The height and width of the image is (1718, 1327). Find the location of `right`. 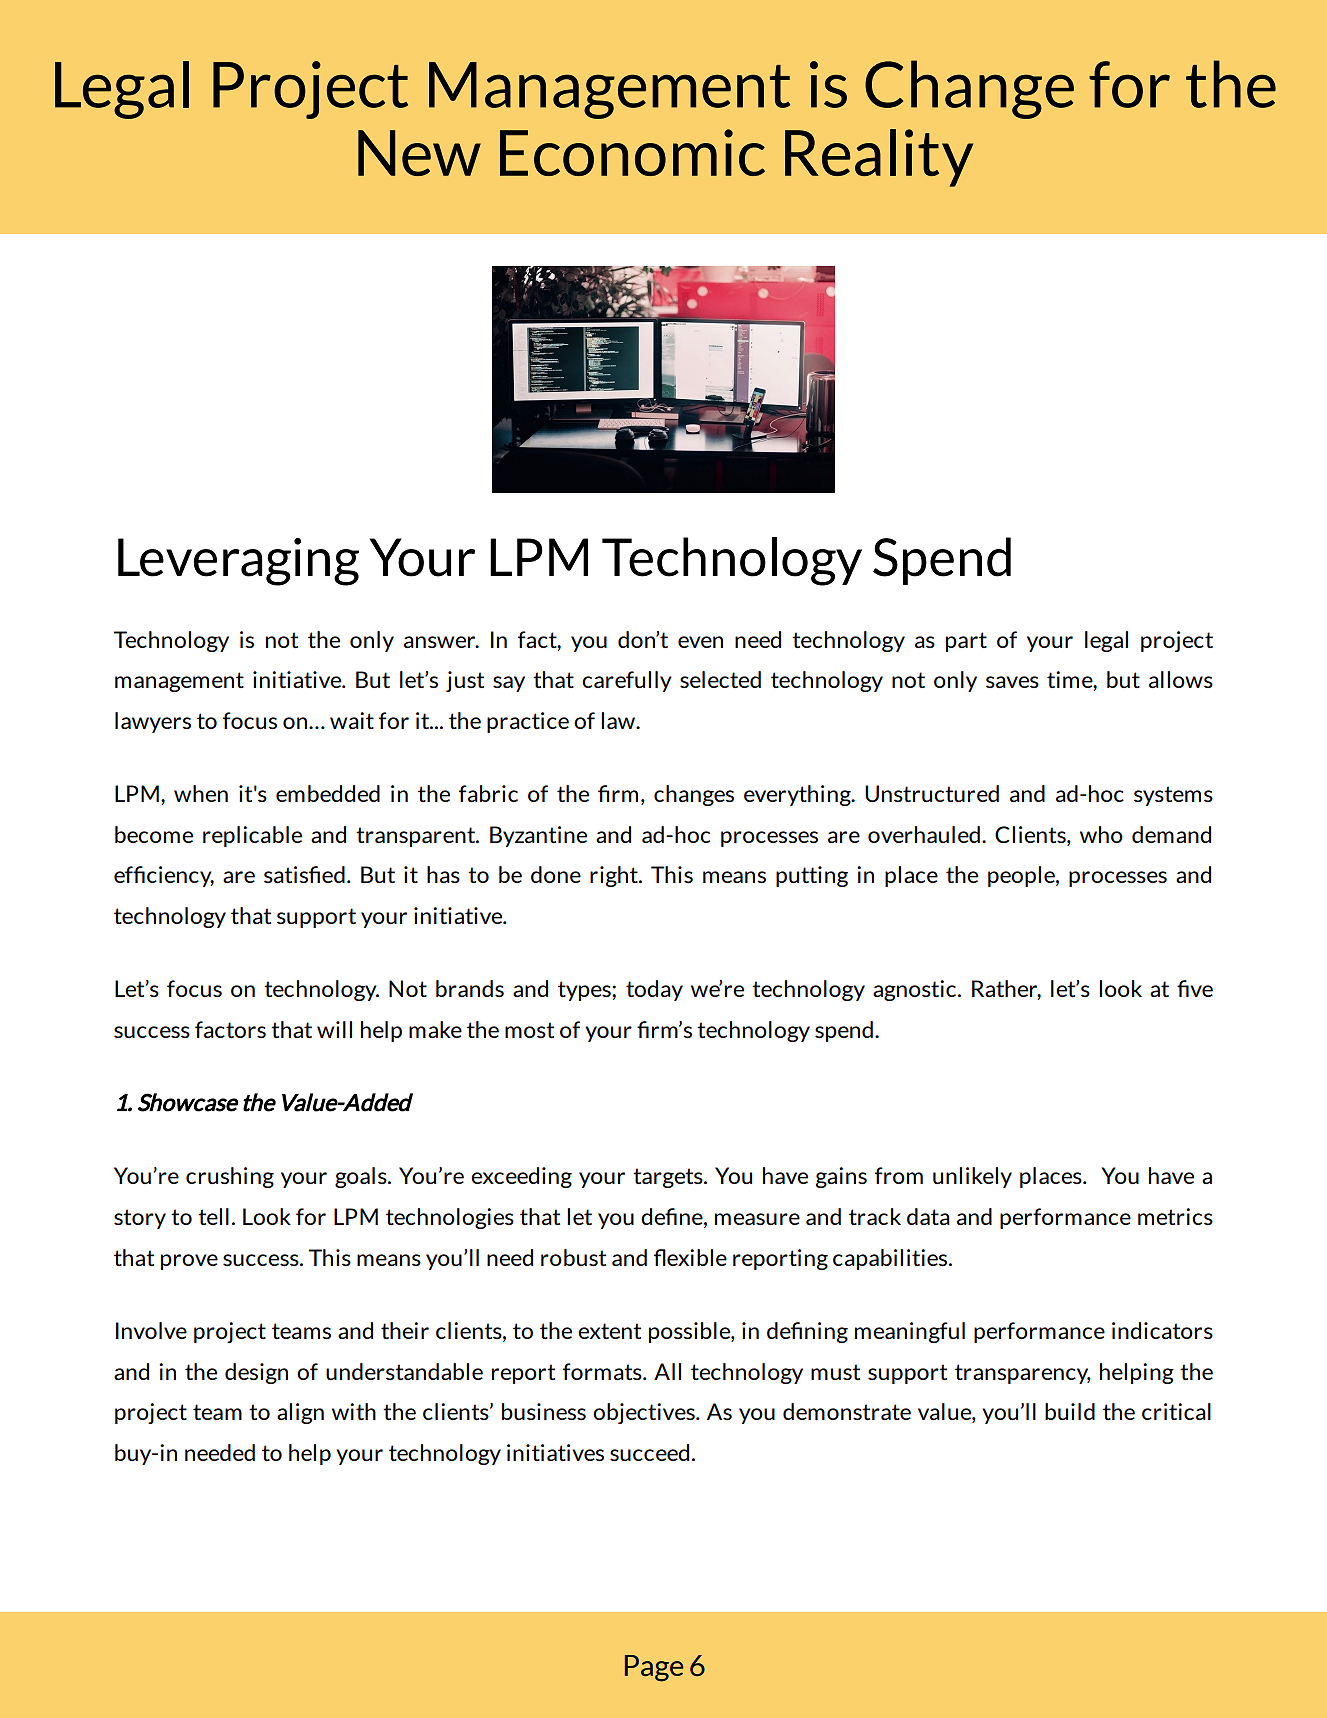

right is located at coordinates (615, 876).
